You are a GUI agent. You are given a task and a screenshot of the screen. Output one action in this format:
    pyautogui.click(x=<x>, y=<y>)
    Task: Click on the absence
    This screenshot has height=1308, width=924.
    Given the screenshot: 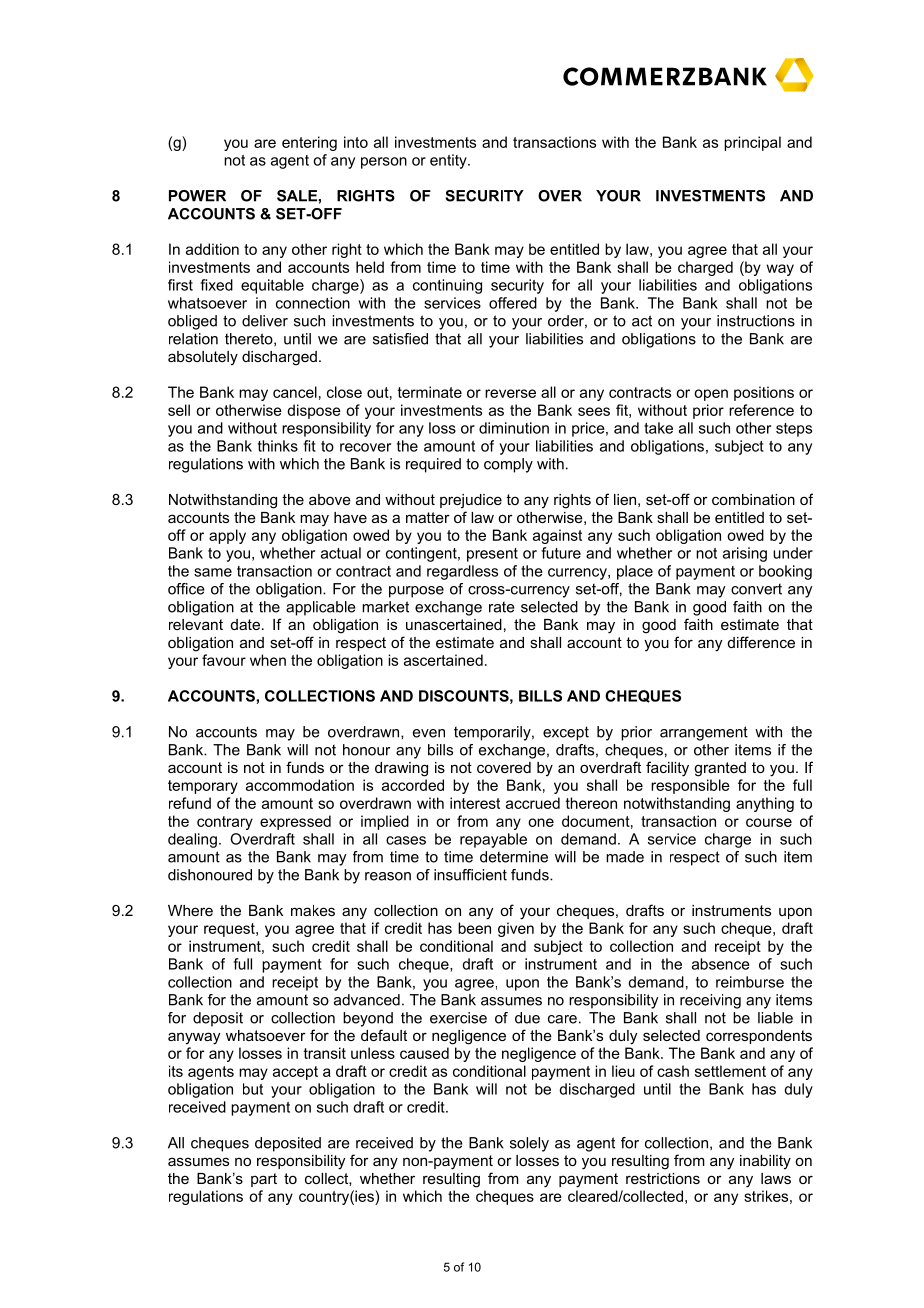 What is the action you would take?
    pyautogui.click(x=721, y=964)
